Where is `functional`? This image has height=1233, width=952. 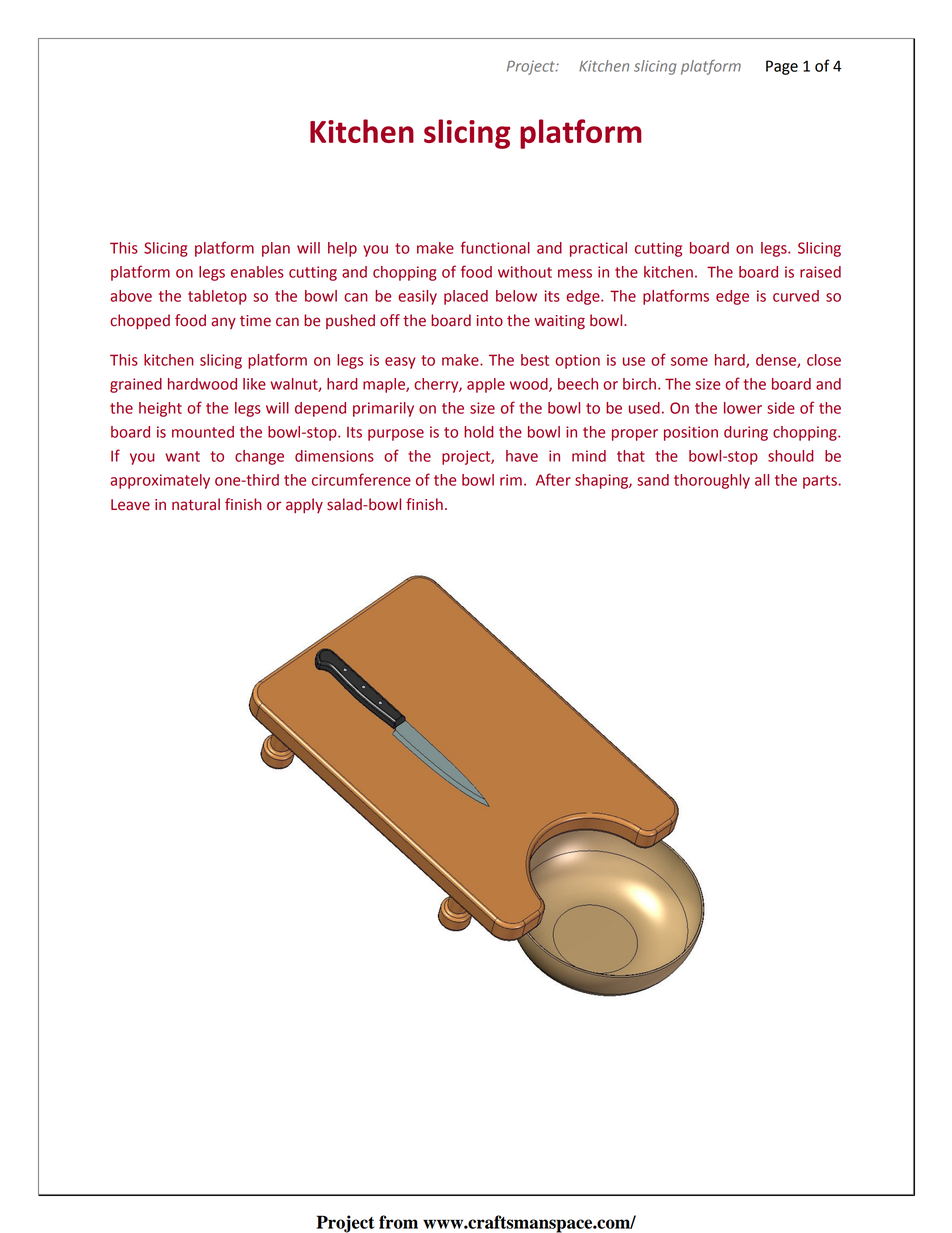
functional is located at coordinates (495, 247).
